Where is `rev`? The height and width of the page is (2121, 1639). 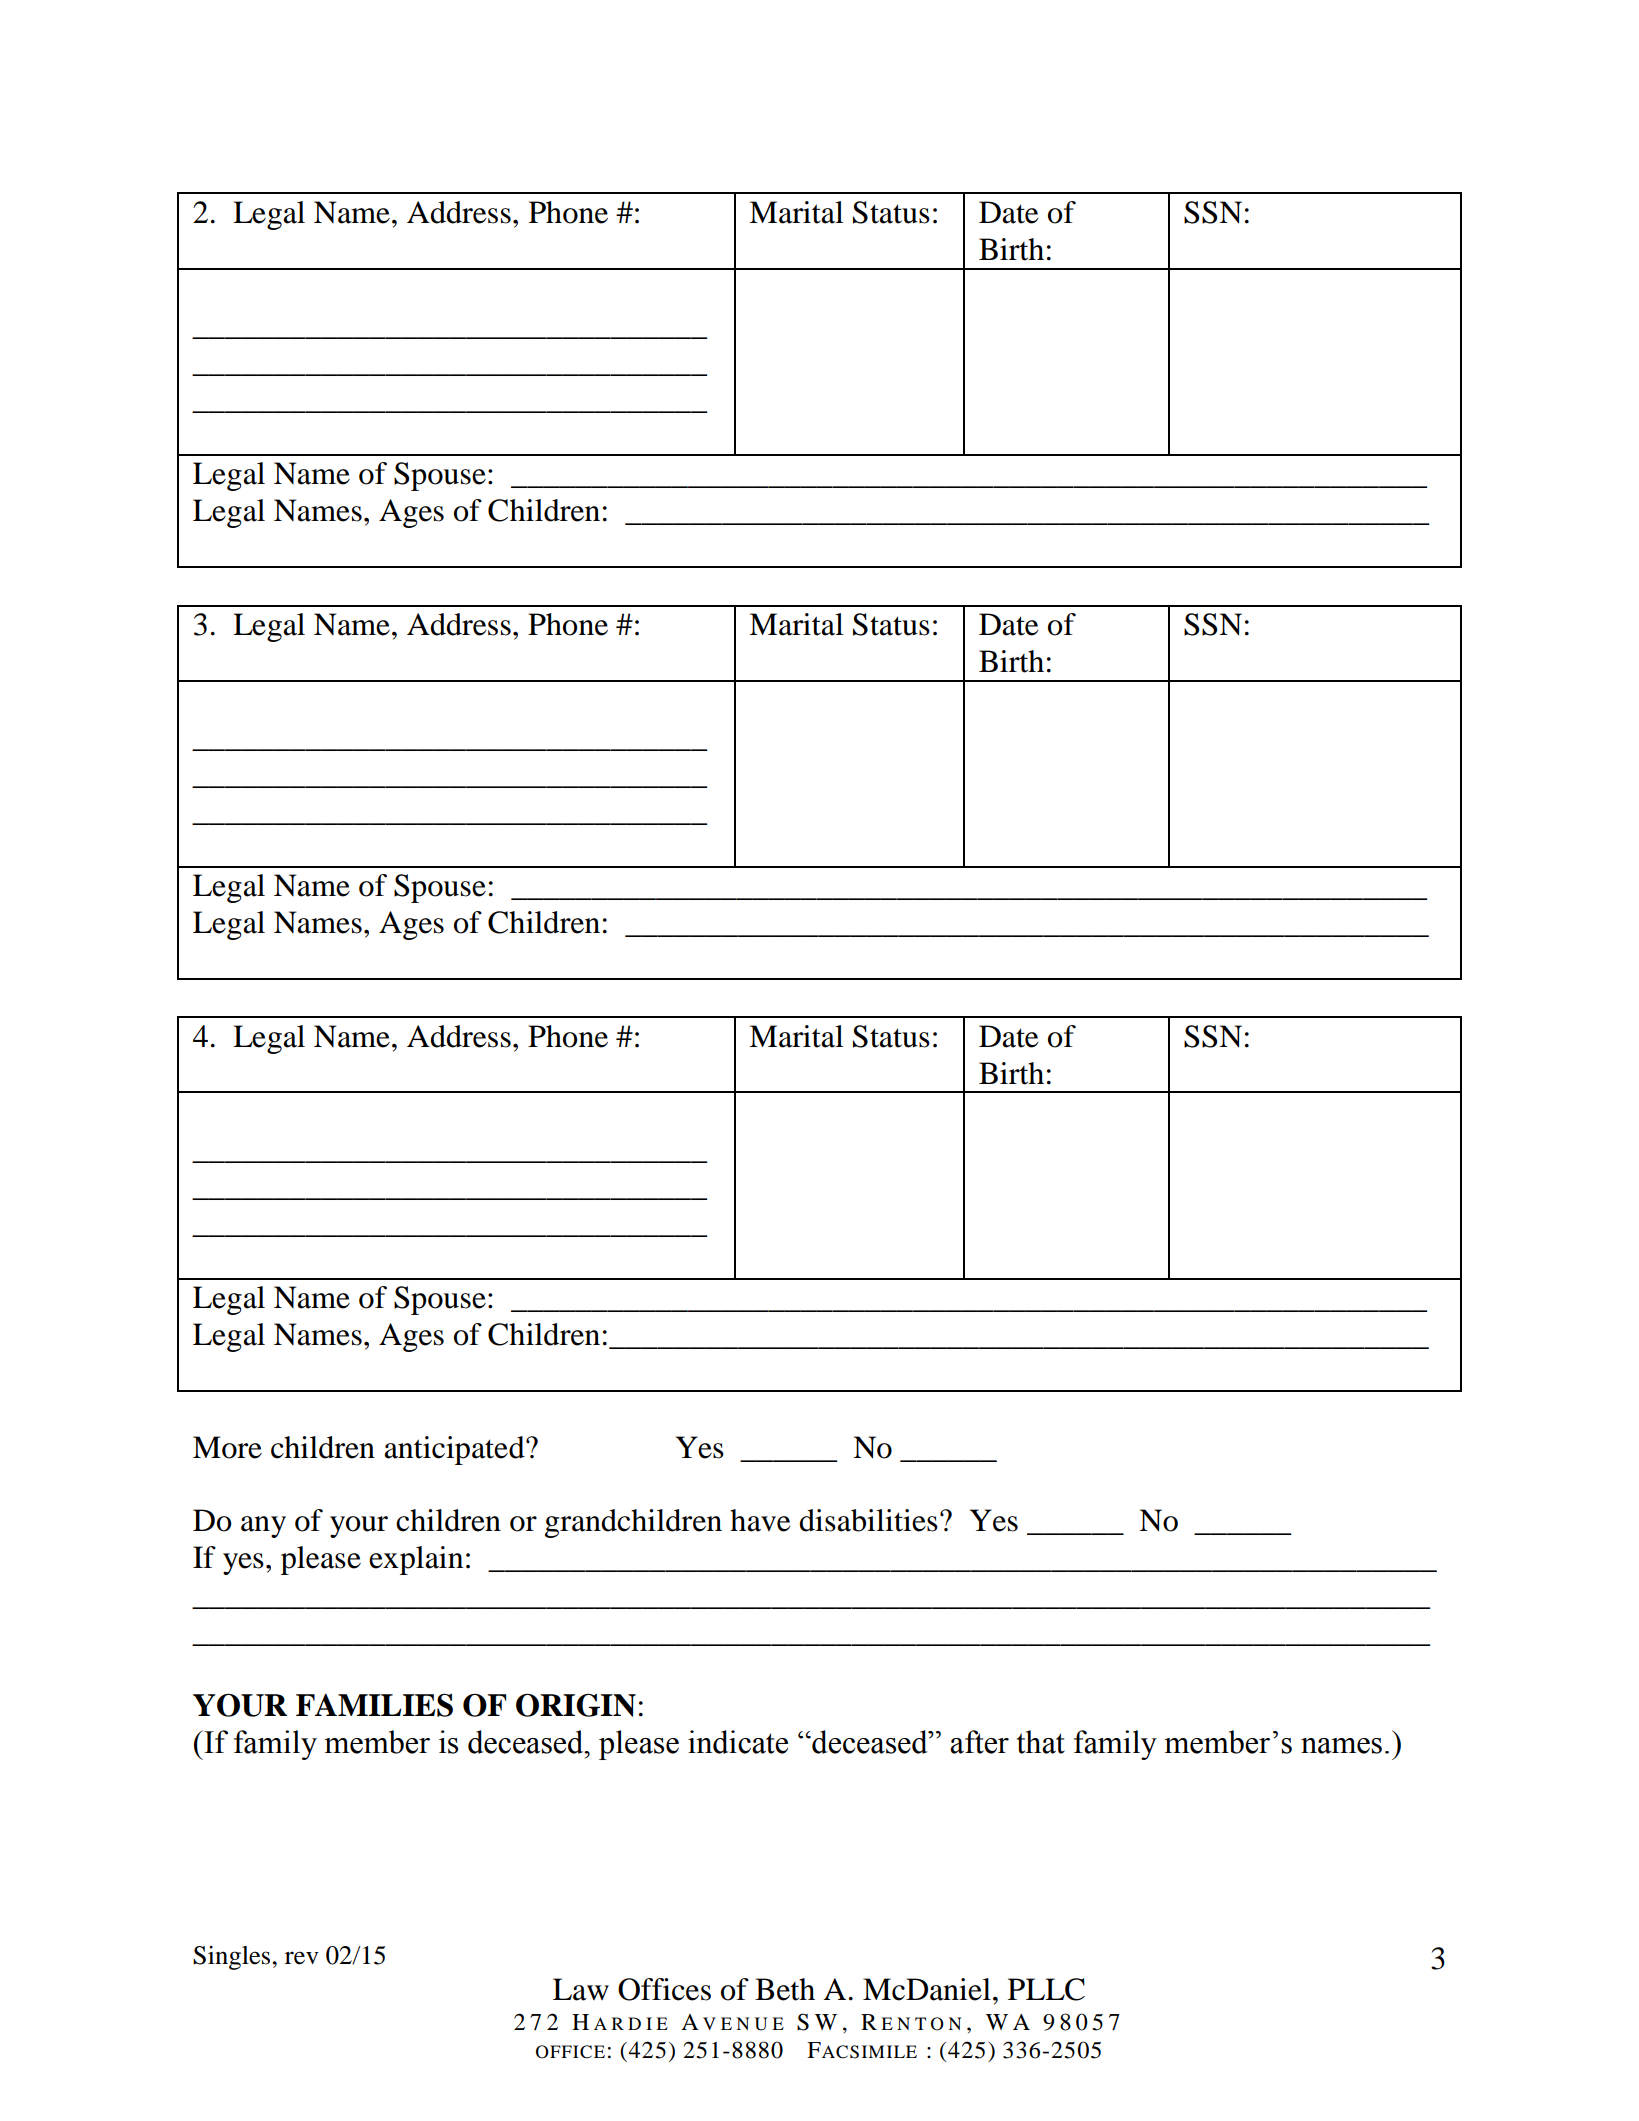
rev is located at coordinates (302, 1958).
